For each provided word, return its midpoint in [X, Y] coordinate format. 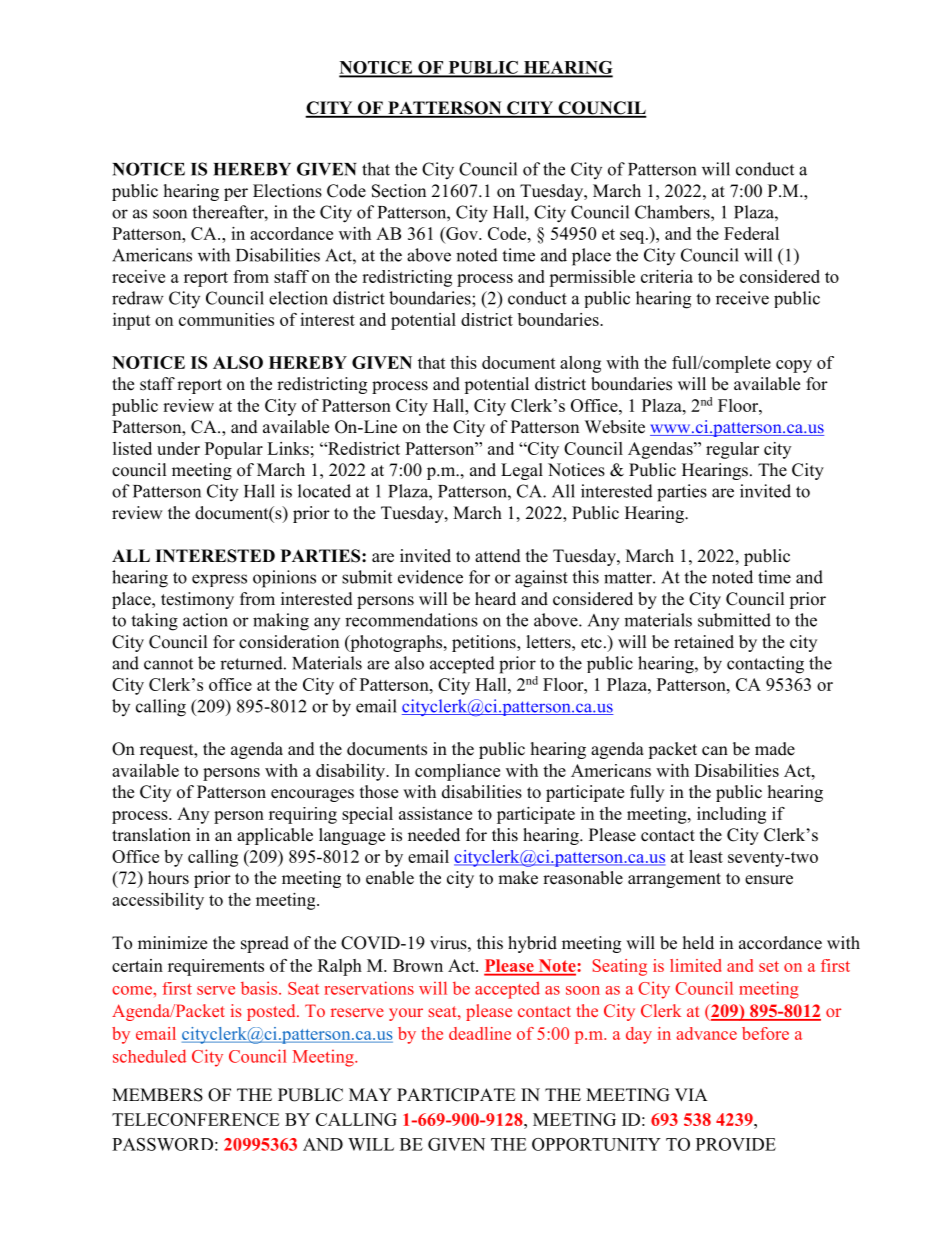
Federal [751, 233]
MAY [370, 1094]
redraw [138, 298]
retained [704, 642]
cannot [168, 664]
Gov [462, 235]
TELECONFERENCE [195, 1119]
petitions [485, 643]
